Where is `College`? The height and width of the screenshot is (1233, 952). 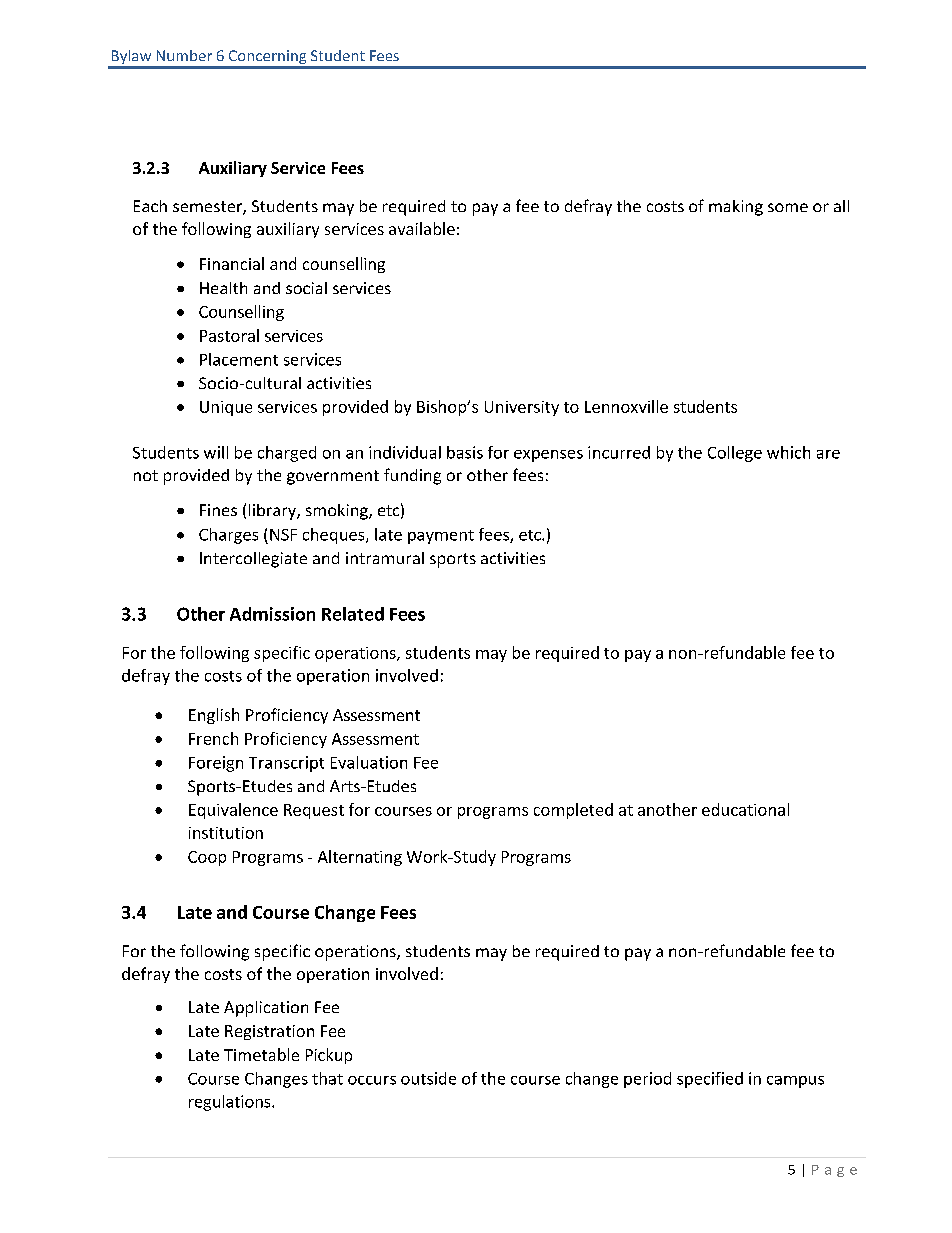 College is located at coordinates (735, 454).
